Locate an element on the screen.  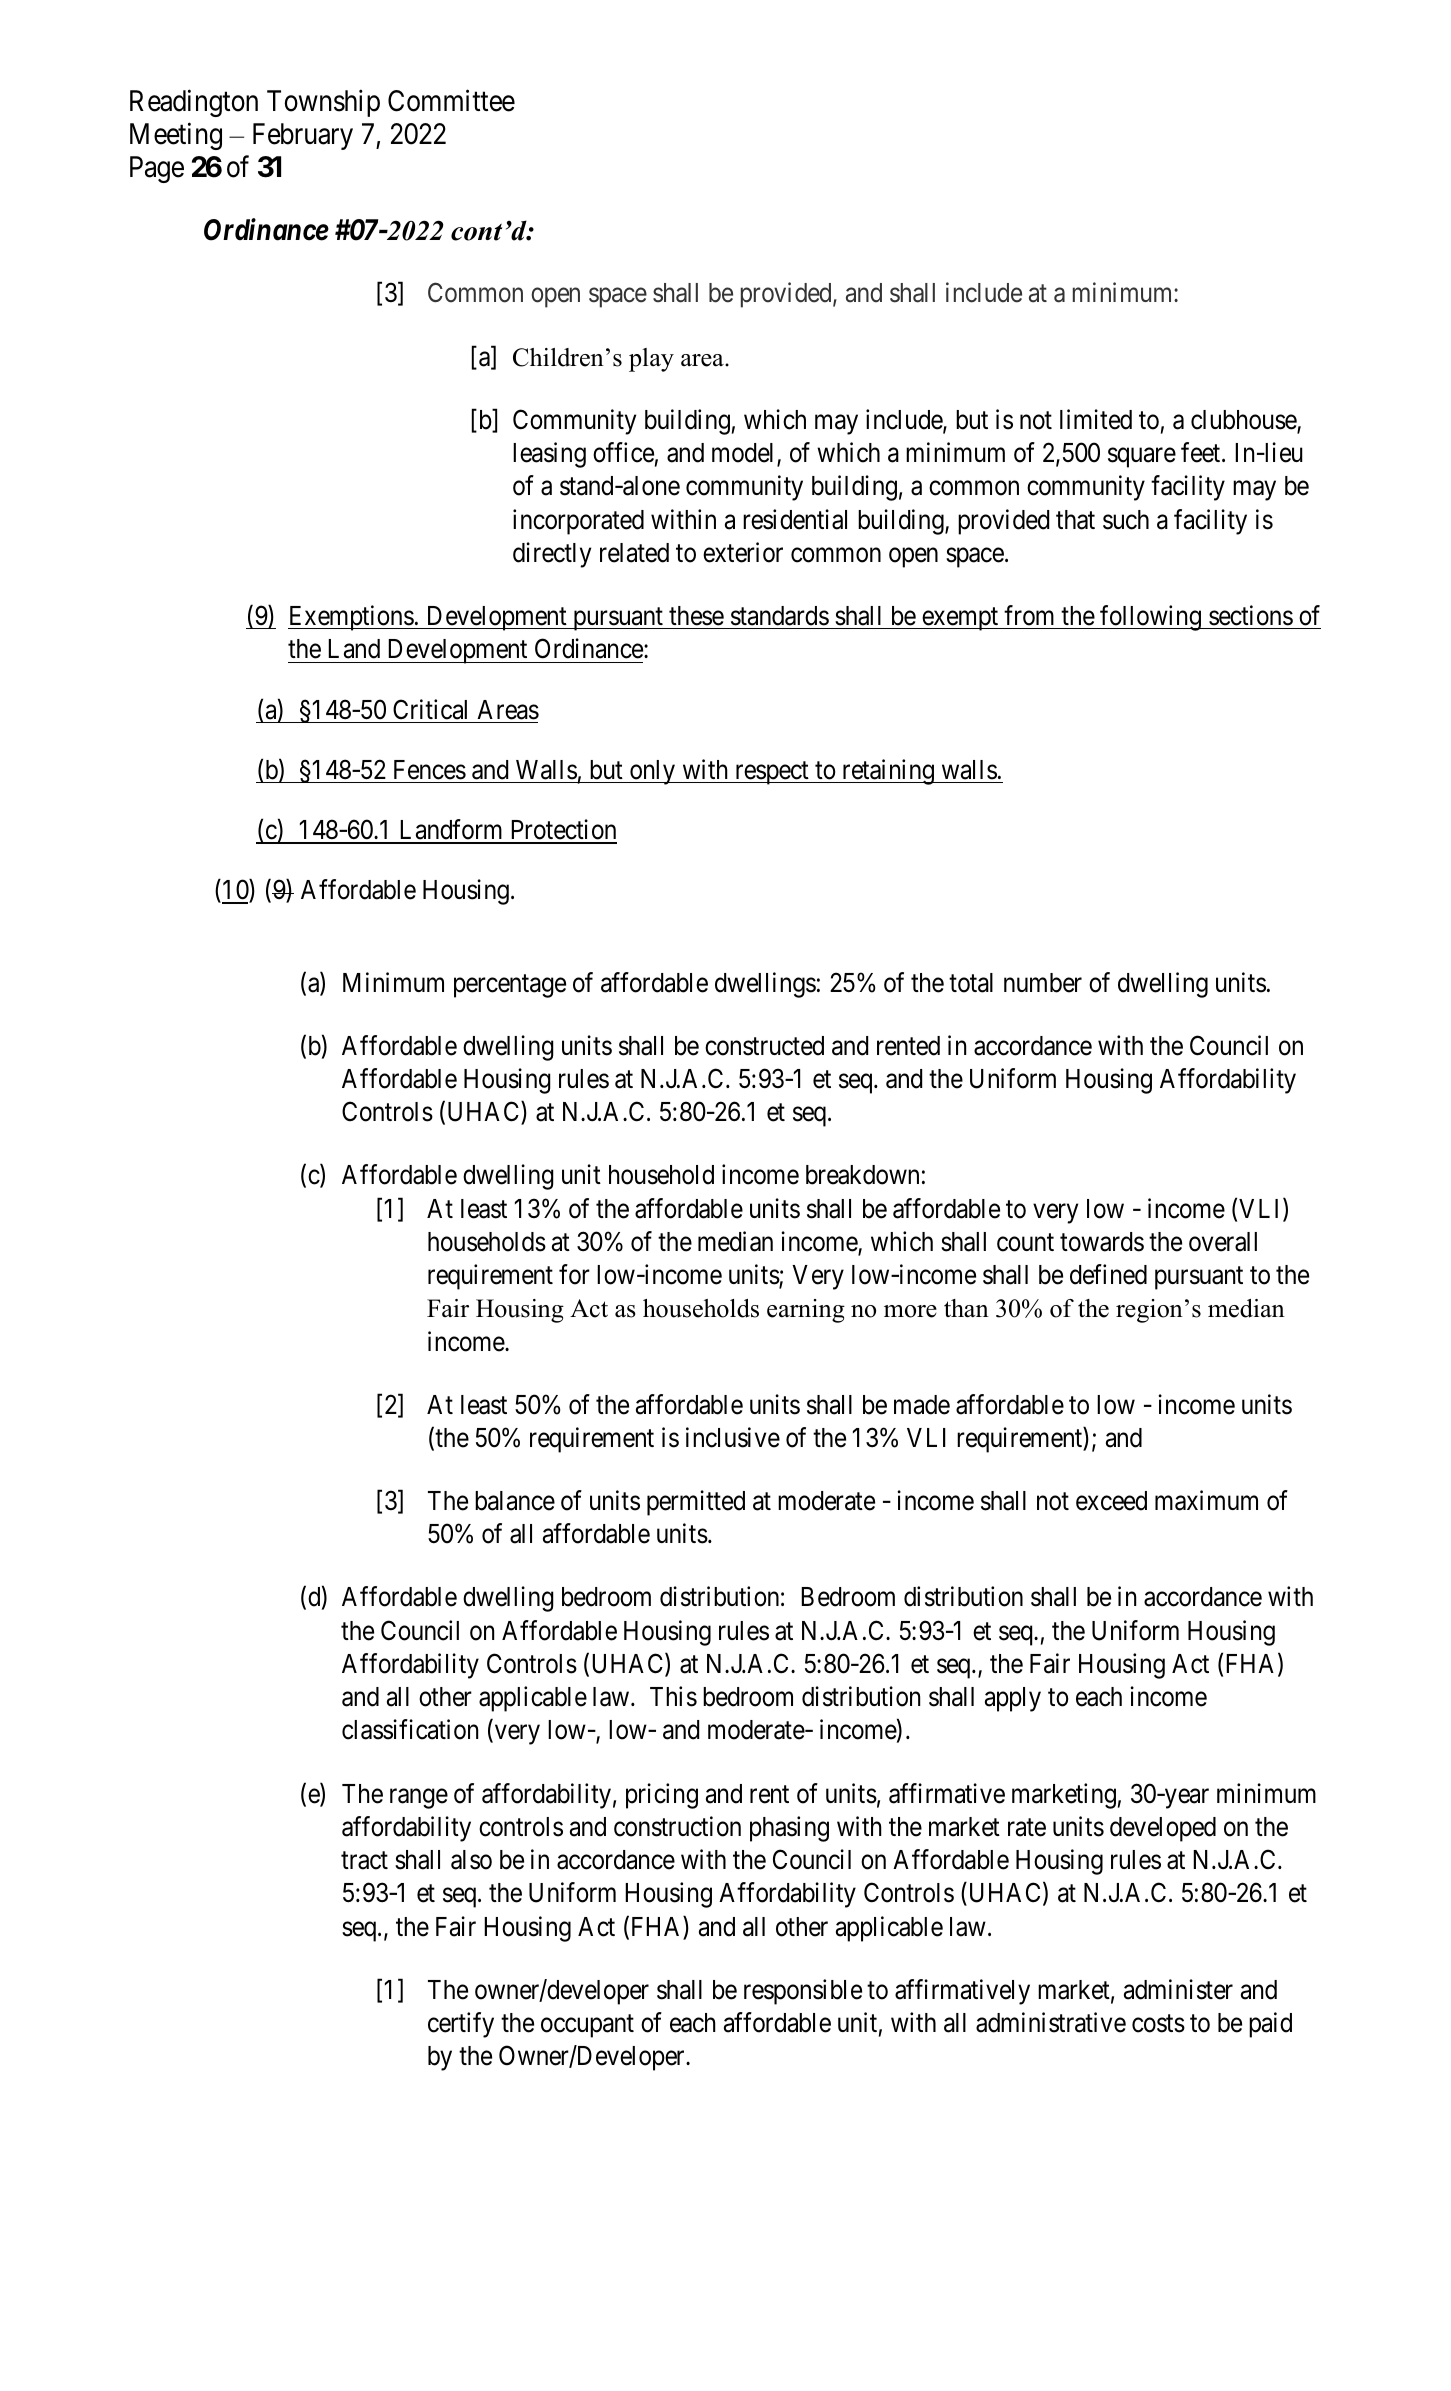
number is located at coordinates (1043, 983).
